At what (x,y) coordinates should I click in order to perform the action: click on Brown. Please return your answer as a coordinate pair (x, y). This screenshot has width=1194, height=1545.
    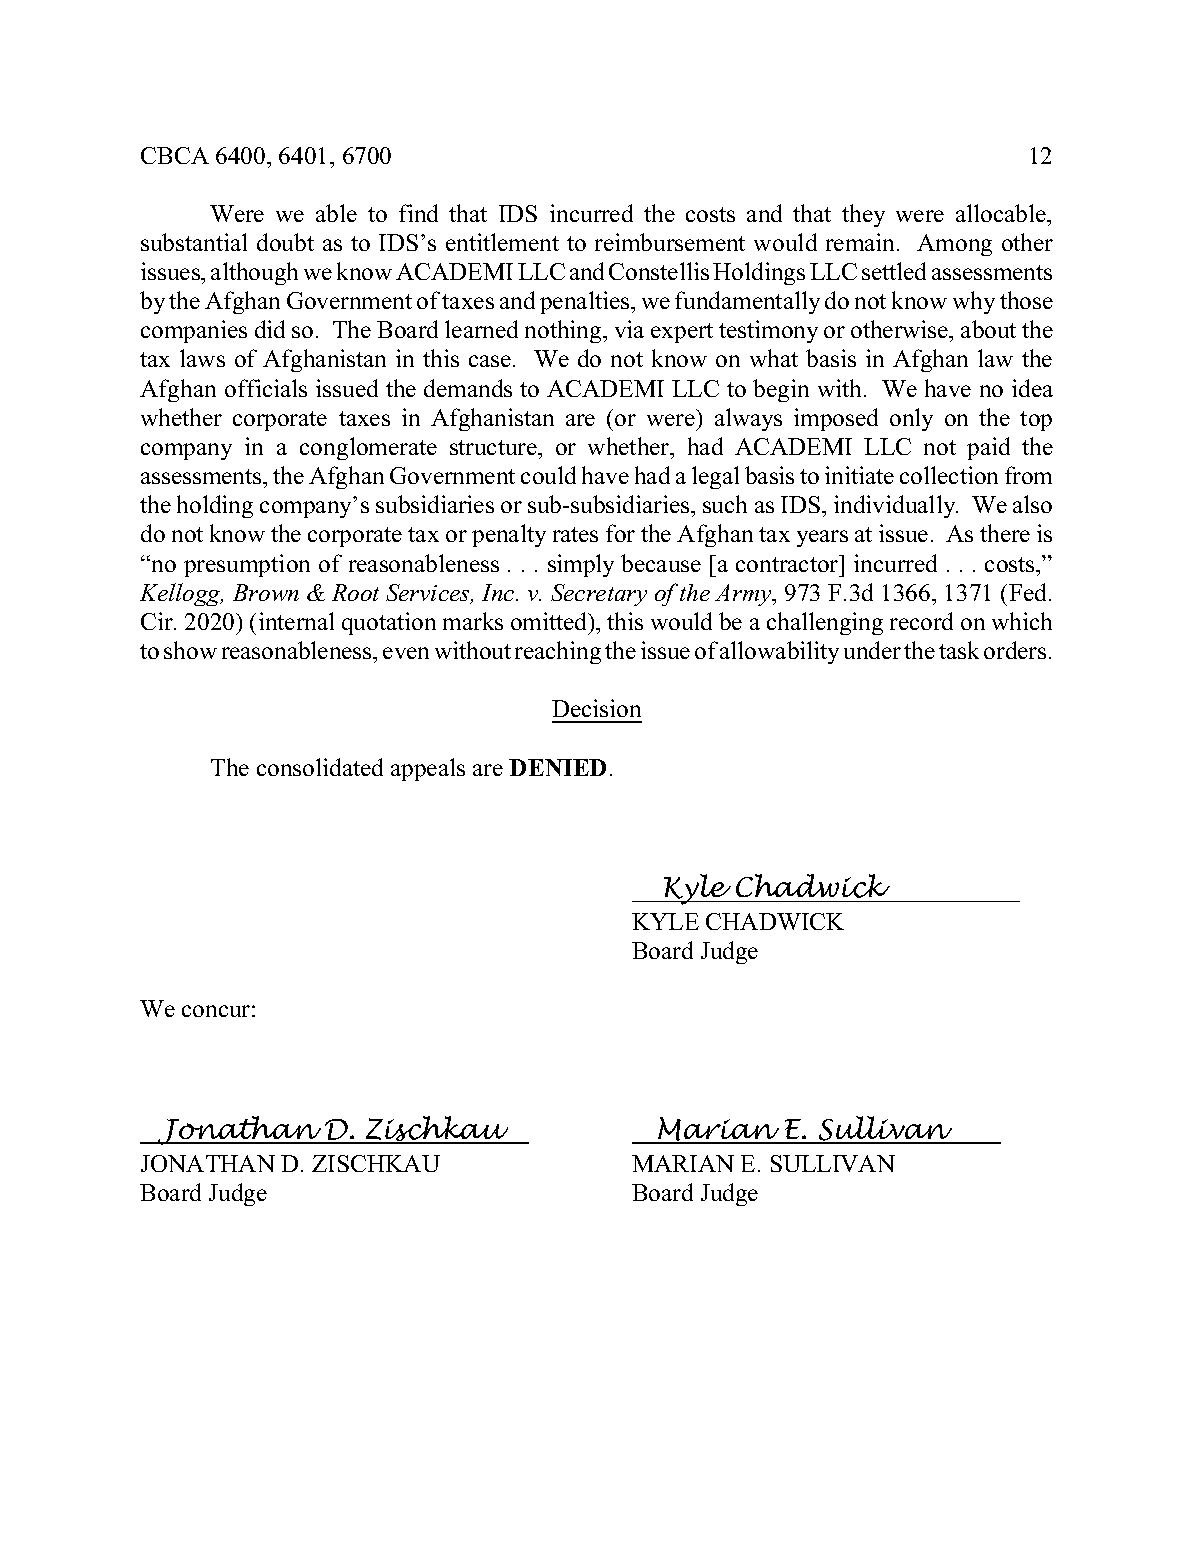
    Looking at the image, I should click on (266, 592).
